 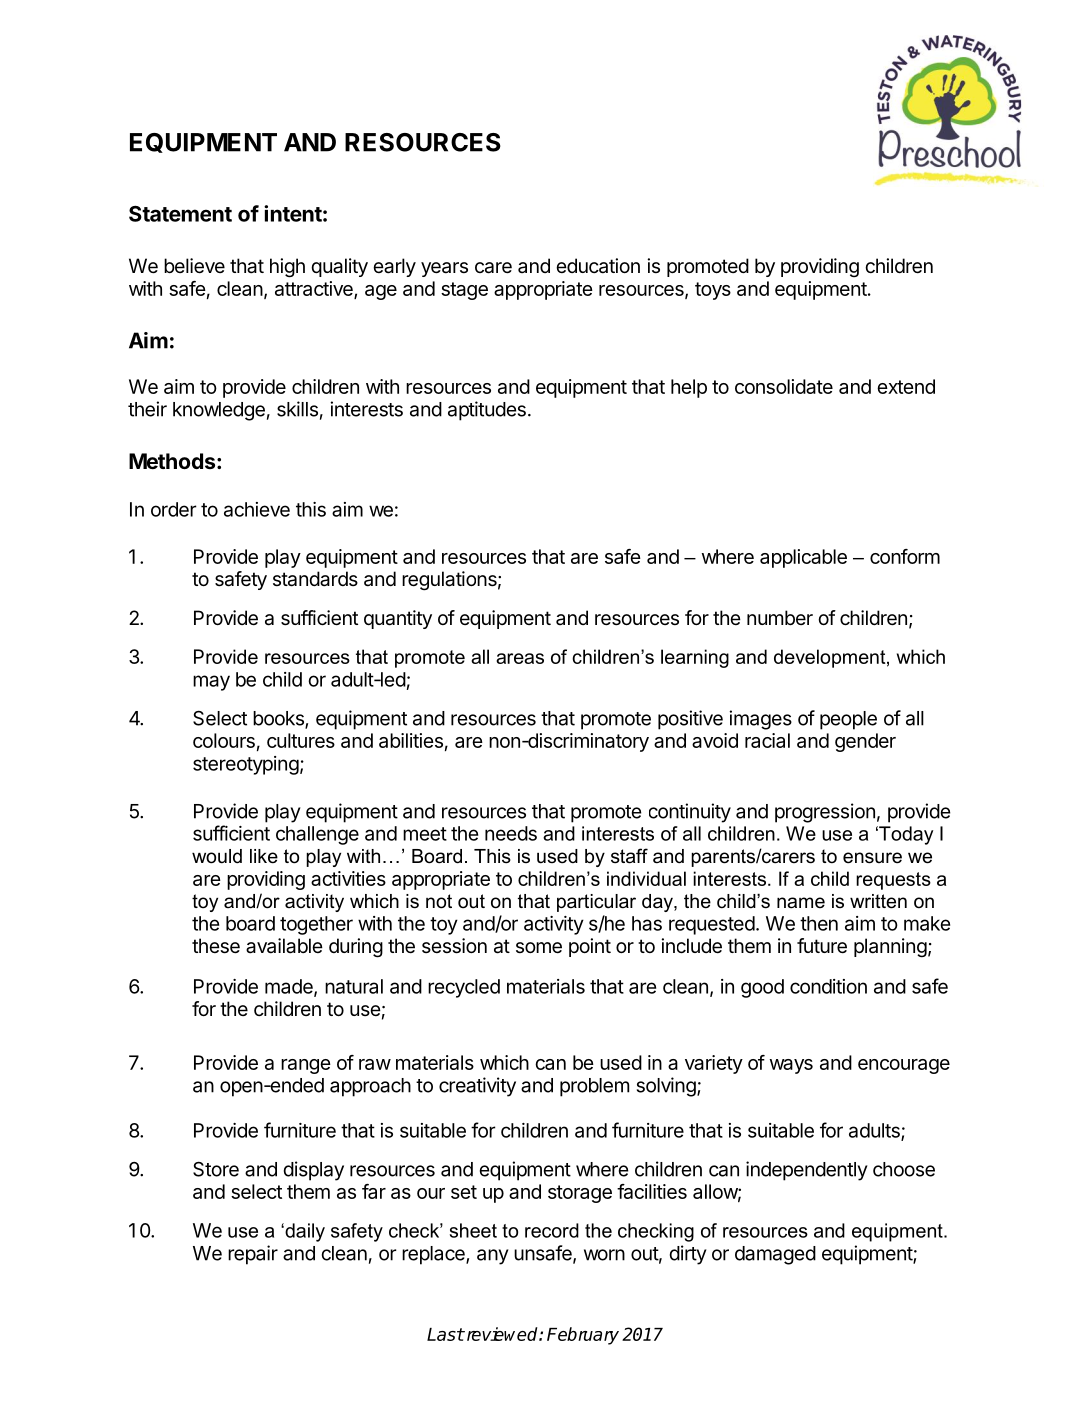 I want to click on repair, so click(x=253, y=1255).
